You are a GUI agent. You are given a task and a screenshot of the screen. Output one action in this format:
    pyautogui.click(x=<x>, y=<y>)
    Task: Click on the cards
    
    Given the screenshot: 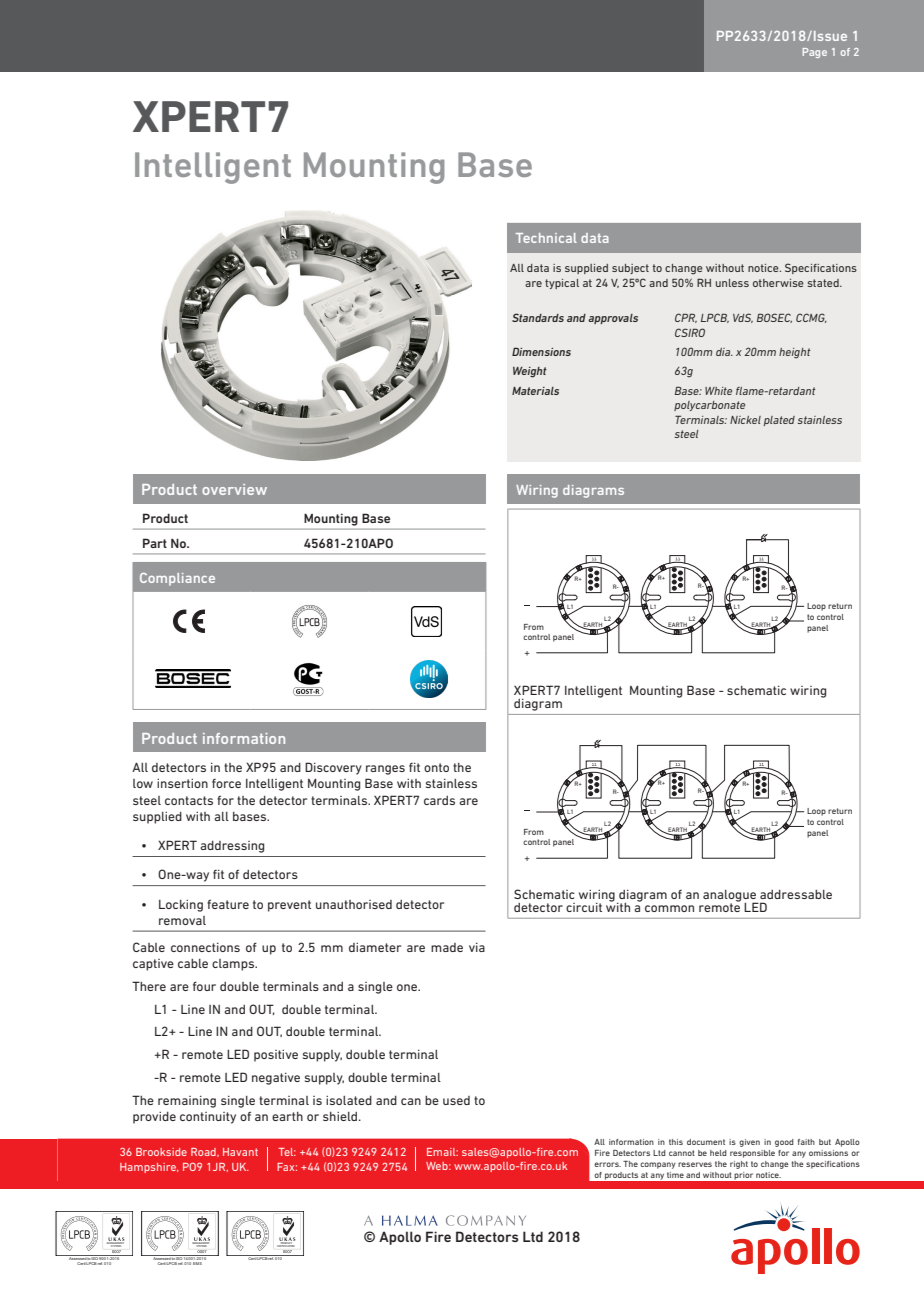 What is the action you would take?
    pyautogui.click(x=439, y=800)
